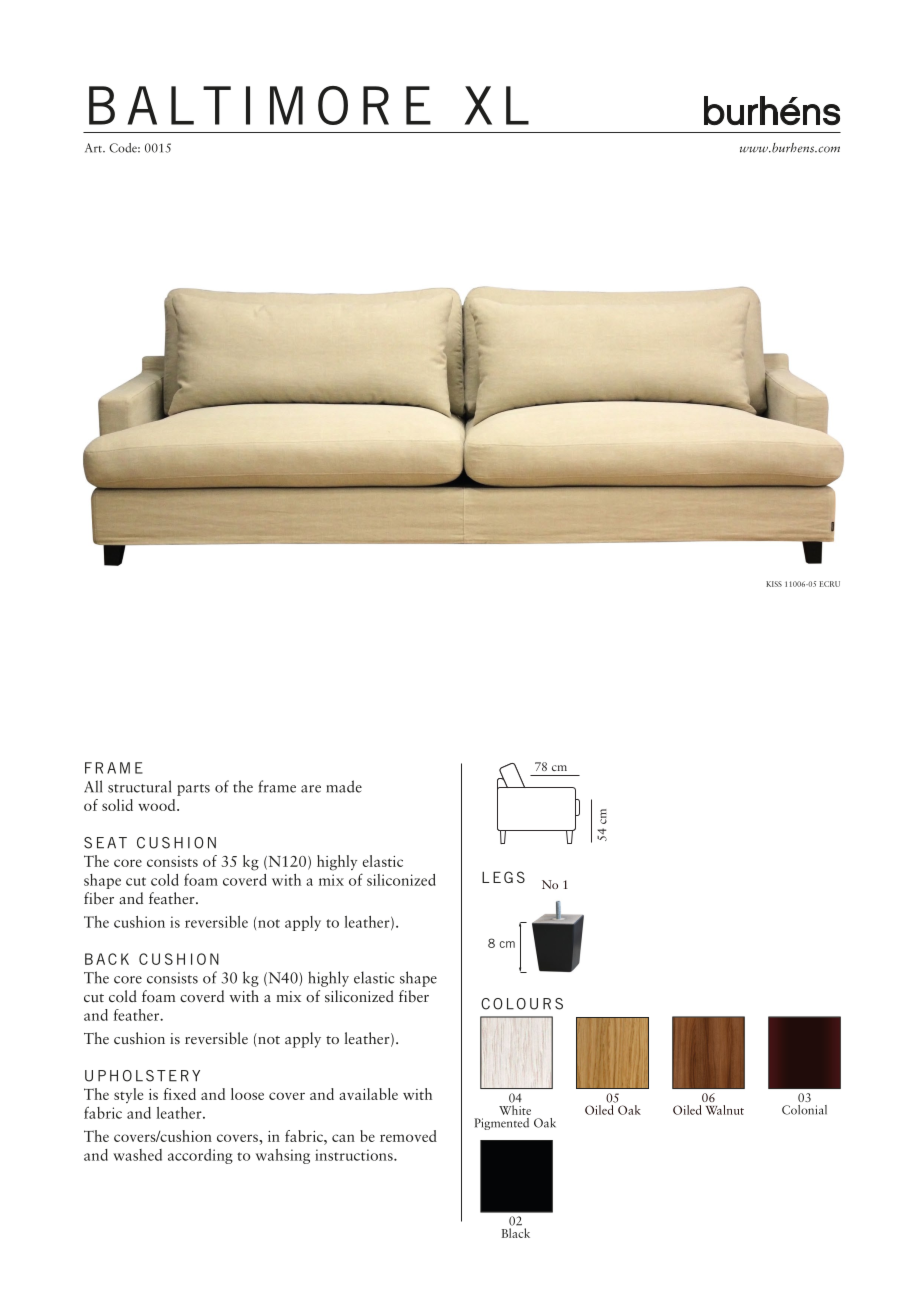  Describe the element at coordinates (260, 105) in the page. I see `BALTIMORE` at that location.
